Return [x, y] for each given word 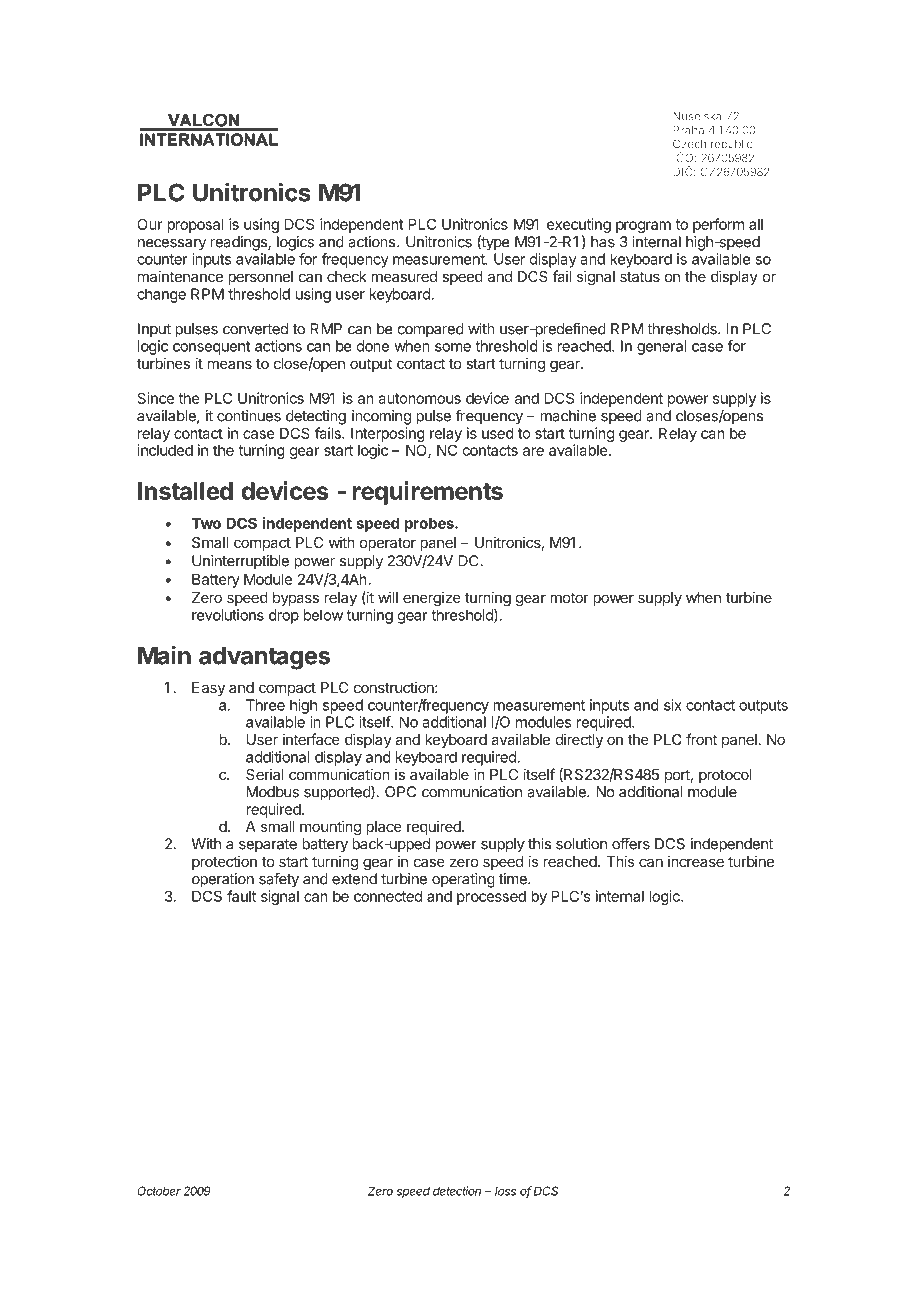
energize [432, 599]
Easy [208, 689]
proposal [195, 225]
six [673, 705]
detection [457, 1191]
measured [404, 276]
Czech [689, 143]
